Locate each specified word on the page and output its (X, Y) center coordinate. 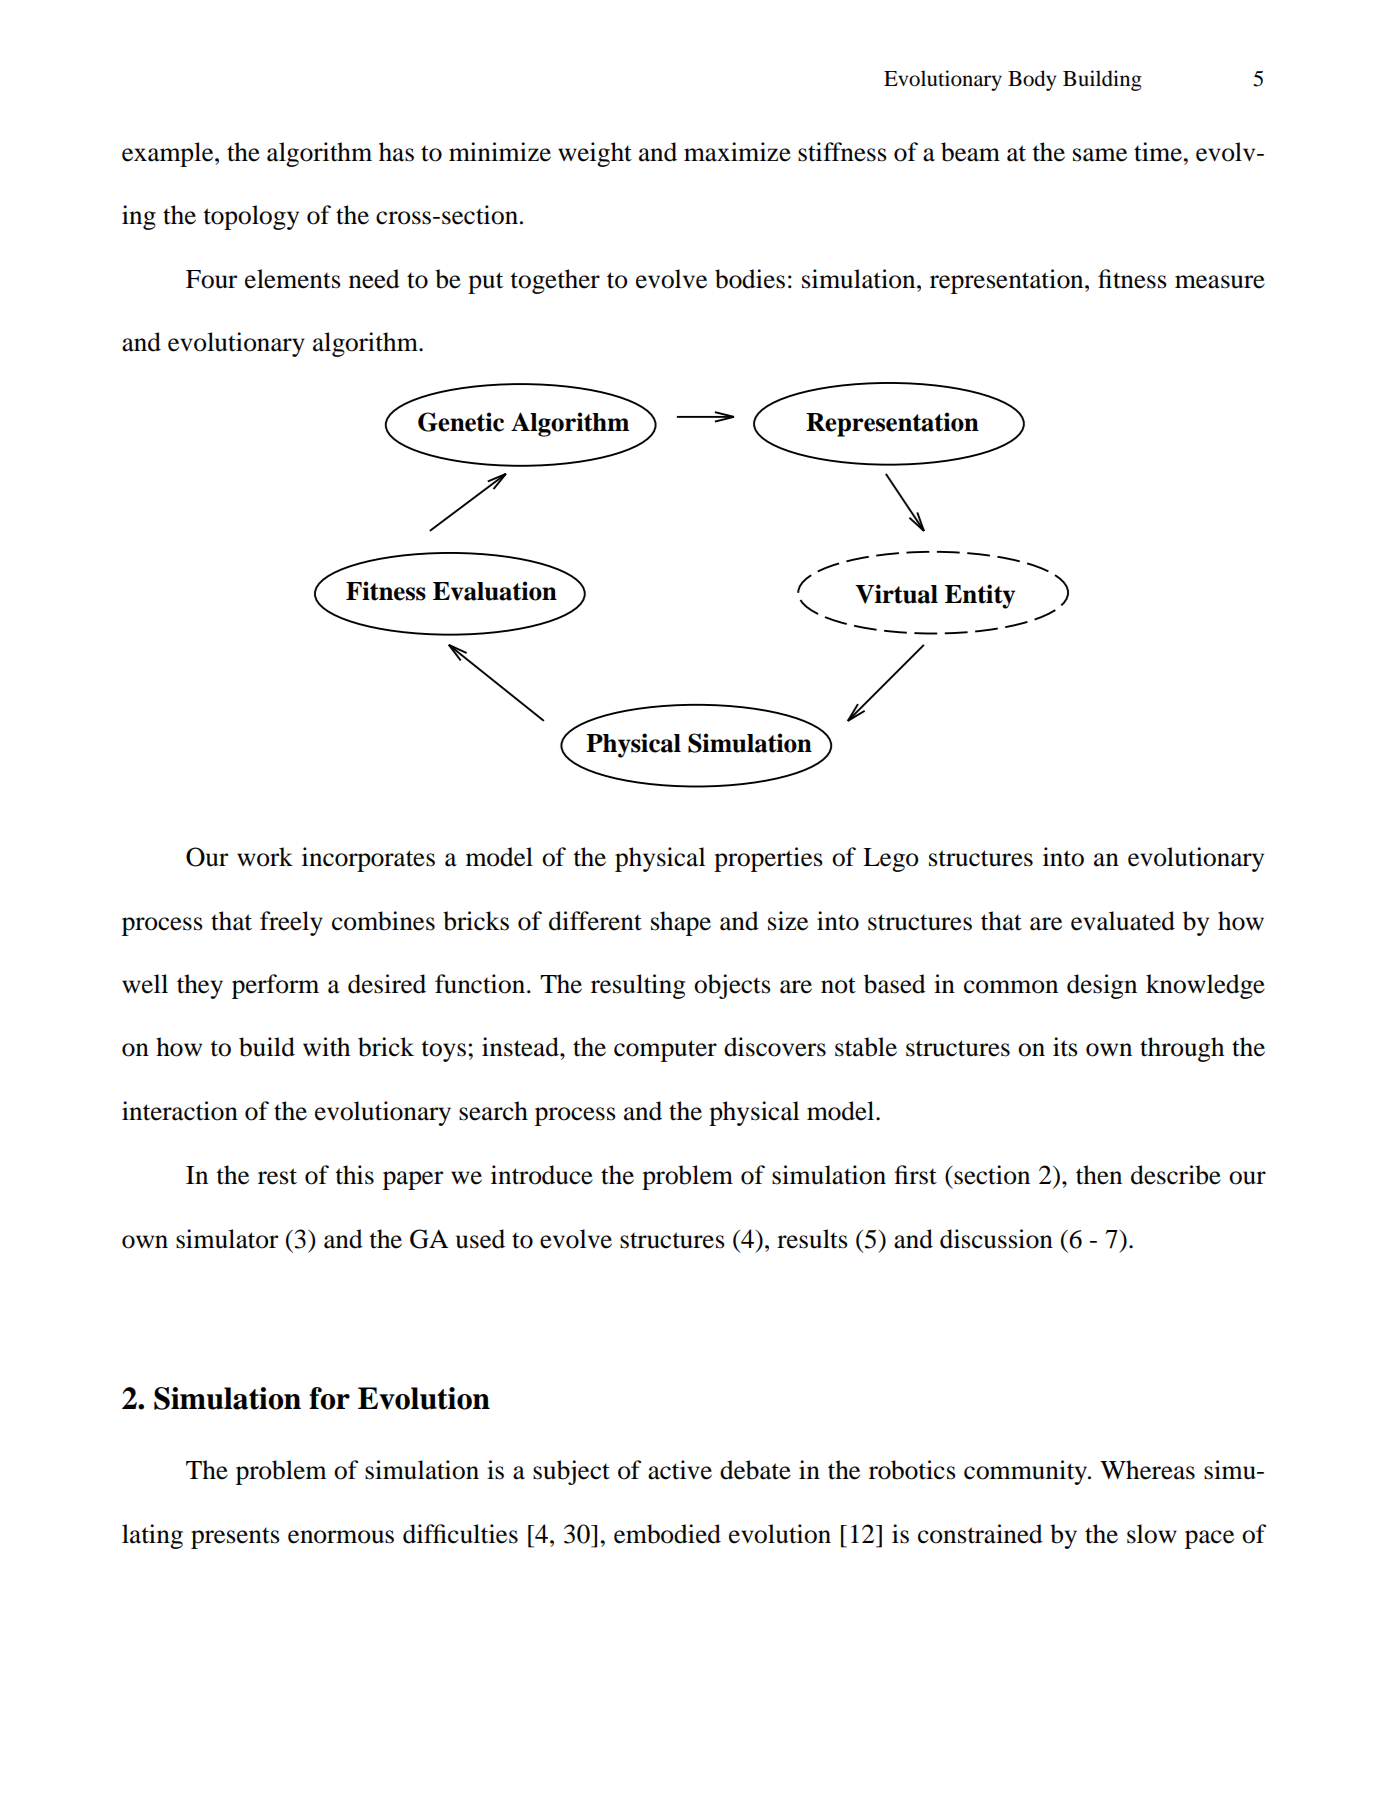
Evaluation (495, 591)
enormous (341, 1537)
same (1100, 155)
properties (768, 859)
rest (277, 1176)
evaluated (1123, 921)
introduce (542, 1175)
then (1099, 1175)
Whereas (1147, 1470)
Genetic (461, 422)
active (680, 1470)
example (169, 154)
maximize (737, 152)
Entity (980, 596)
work (265, 857)
